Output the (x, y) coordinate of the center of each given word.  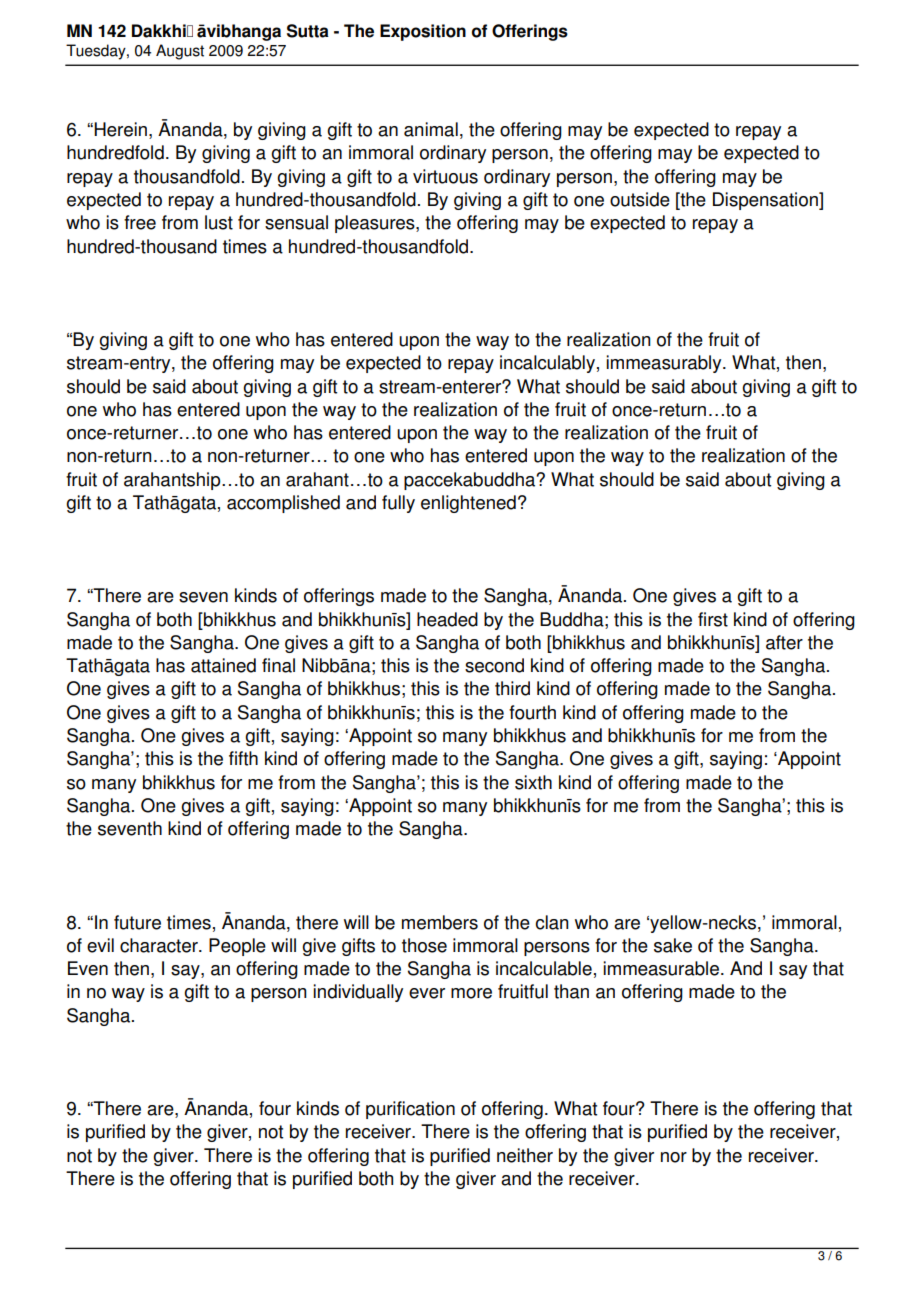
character (160, 945)
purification (410, 1110)
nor (674, 1157)
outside (640, 199)
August (180, 52)
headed (447, 619)
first (713, 619)
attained (223, 665)
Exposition (423, 32)
